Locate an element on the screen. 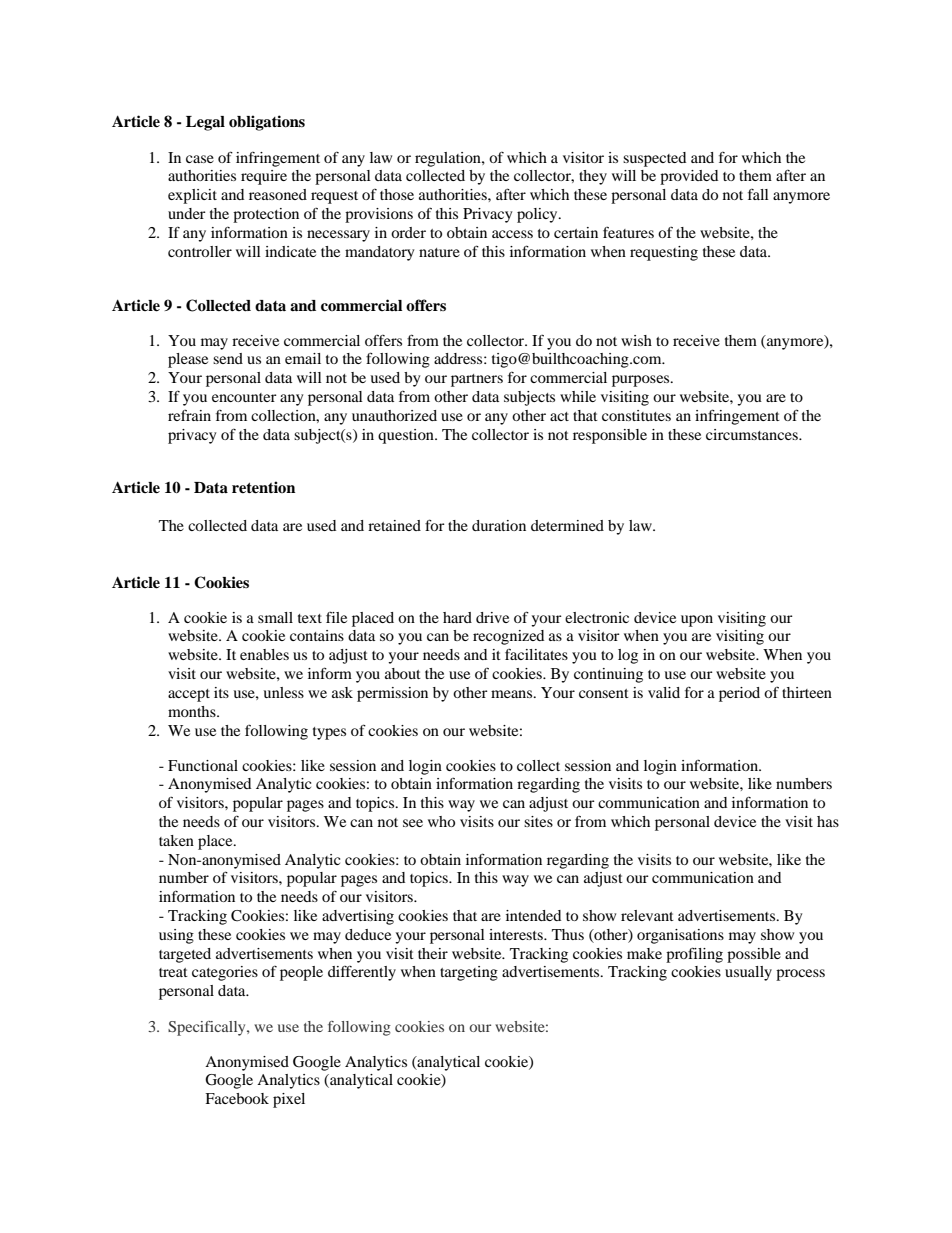  Facebook is located at coordinates (237, 1098).
